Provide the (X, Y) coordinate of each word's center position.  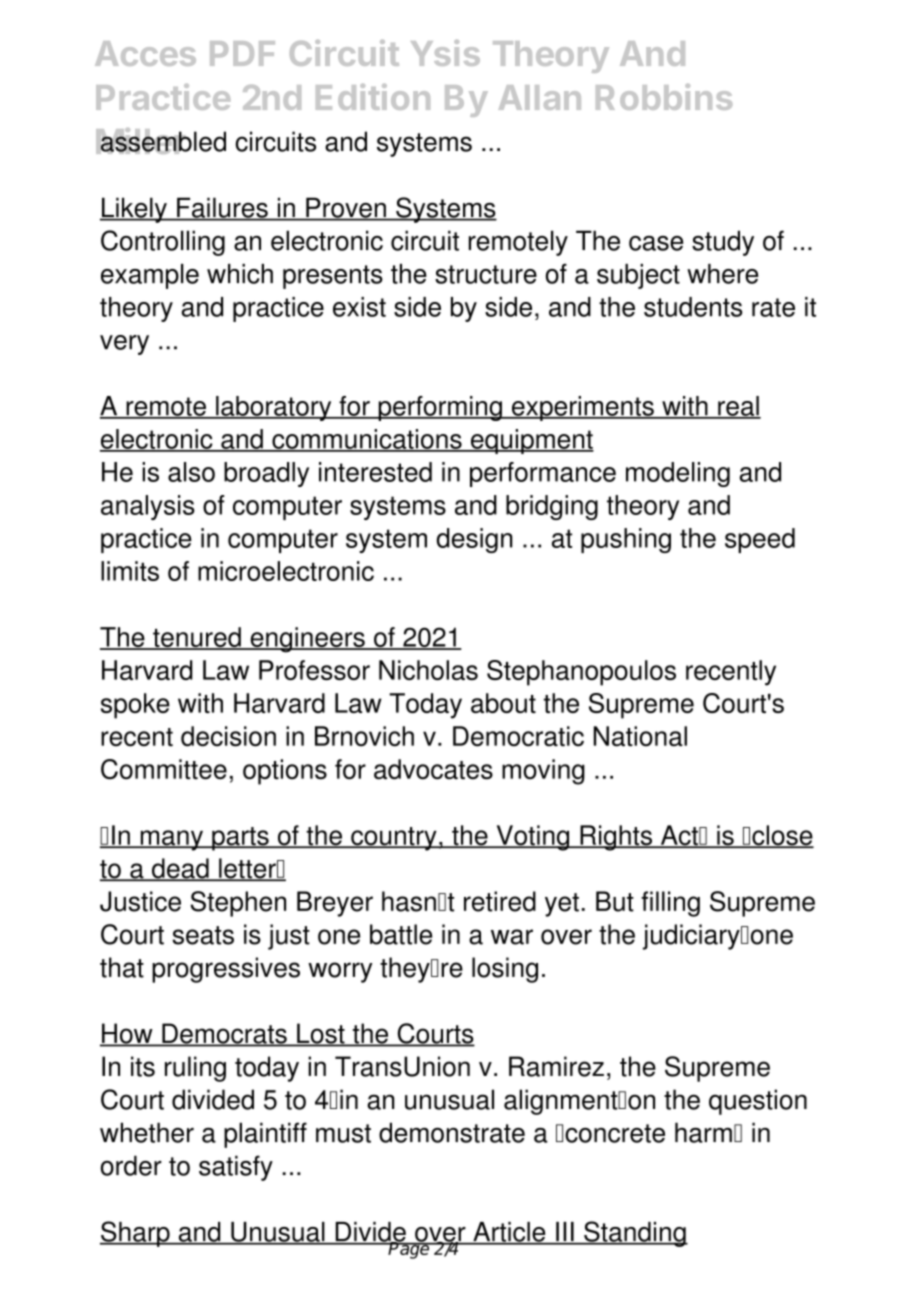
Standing (635, 1234)
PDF (242, 53)
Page (409, 1249)
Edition (373, 97)
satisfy (236, 1168)
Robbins (664, 97)
